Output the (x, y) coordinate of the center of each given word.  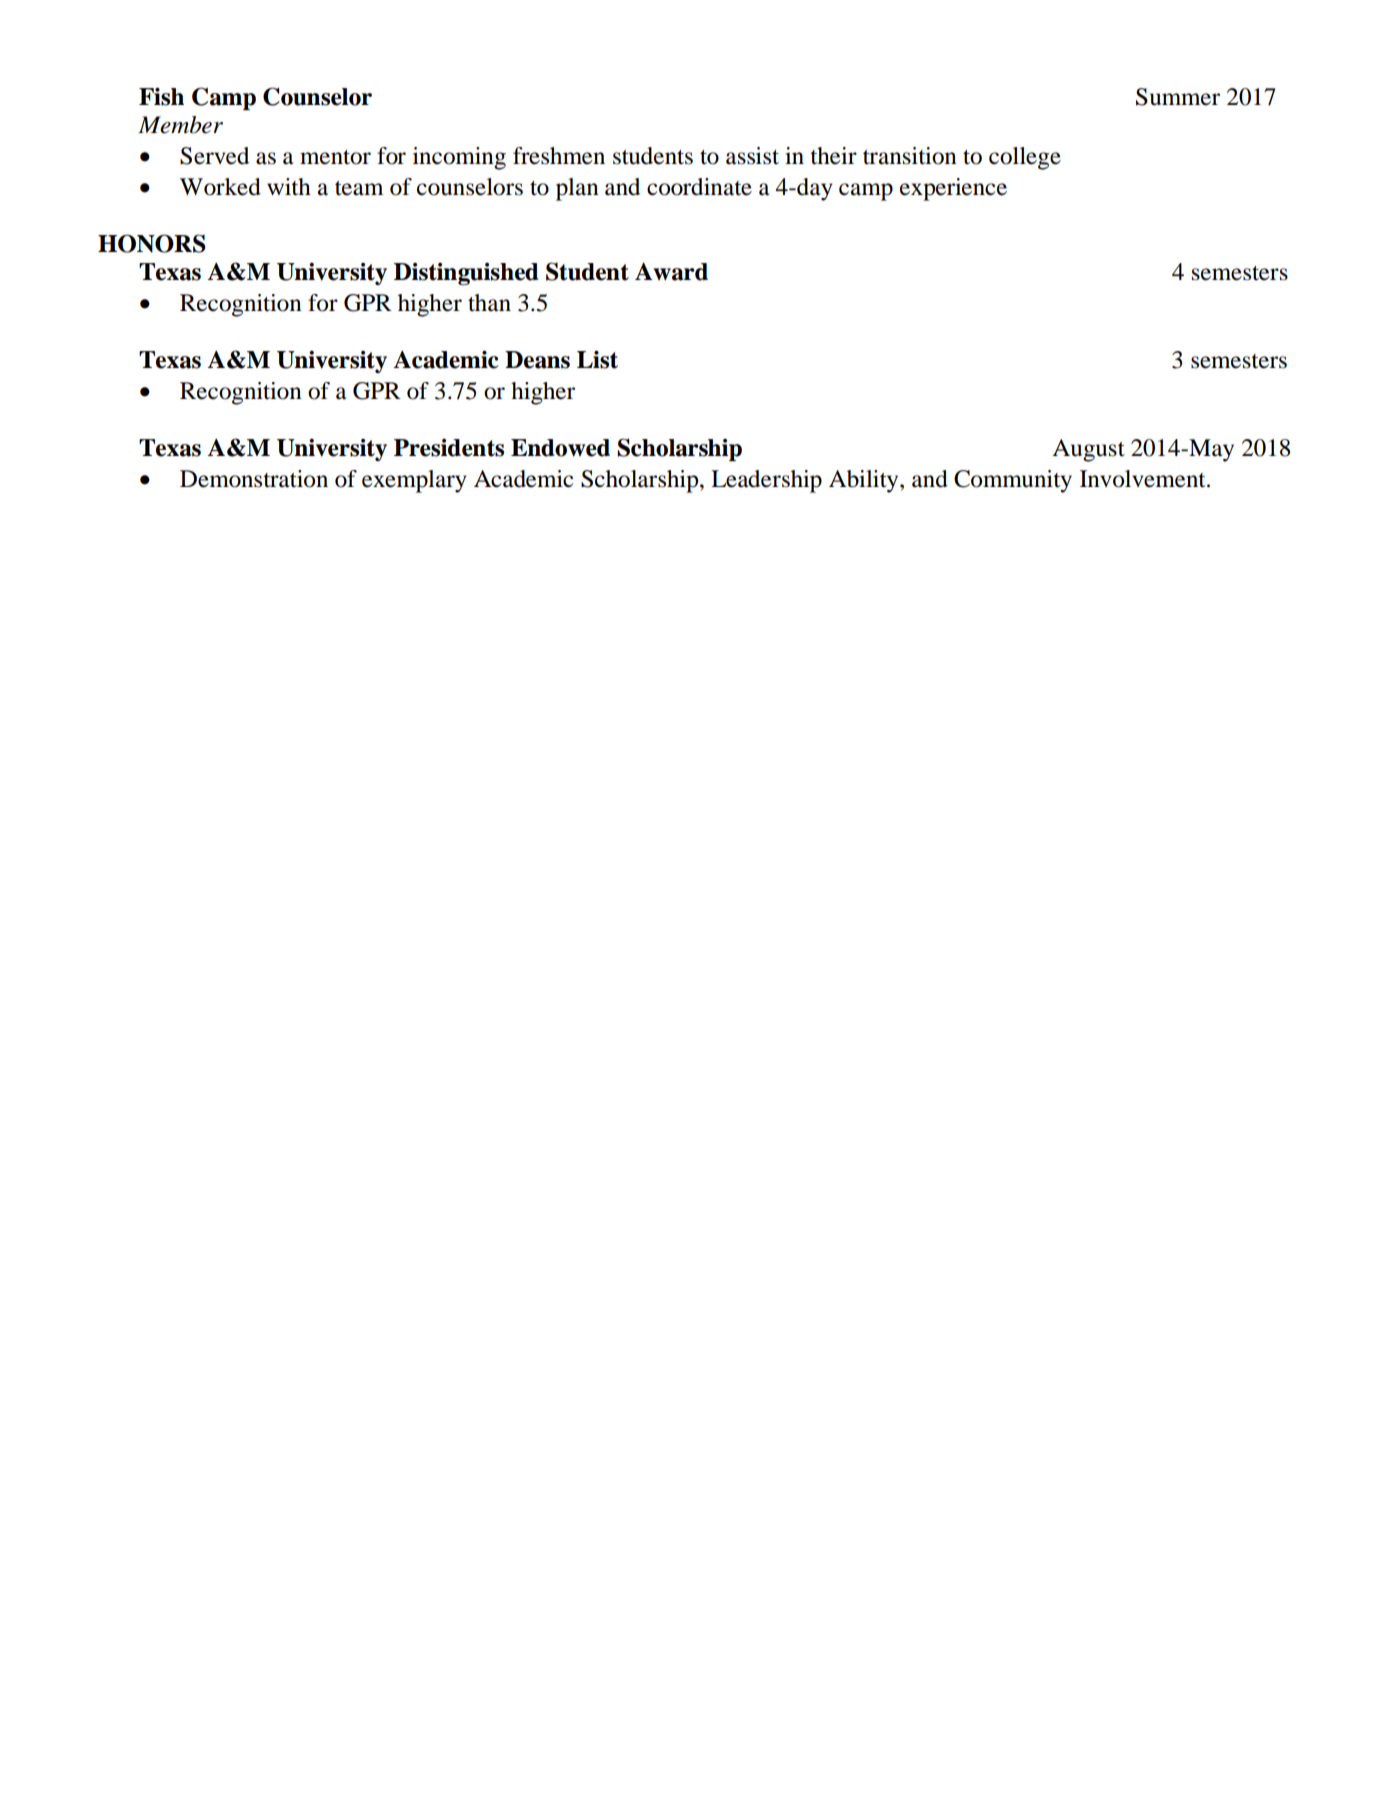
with (289, 187)
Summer (1178, 97)
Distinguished (466, 274)
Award (671, 272)
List (597, 359)
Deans (537, 360)
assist (752, 156)
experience (953, 189)
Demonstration (254, 479)
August (1088, 450)
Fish (161, 96)
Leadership (766, 481)
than (489, 303)
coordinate (699, 187)
